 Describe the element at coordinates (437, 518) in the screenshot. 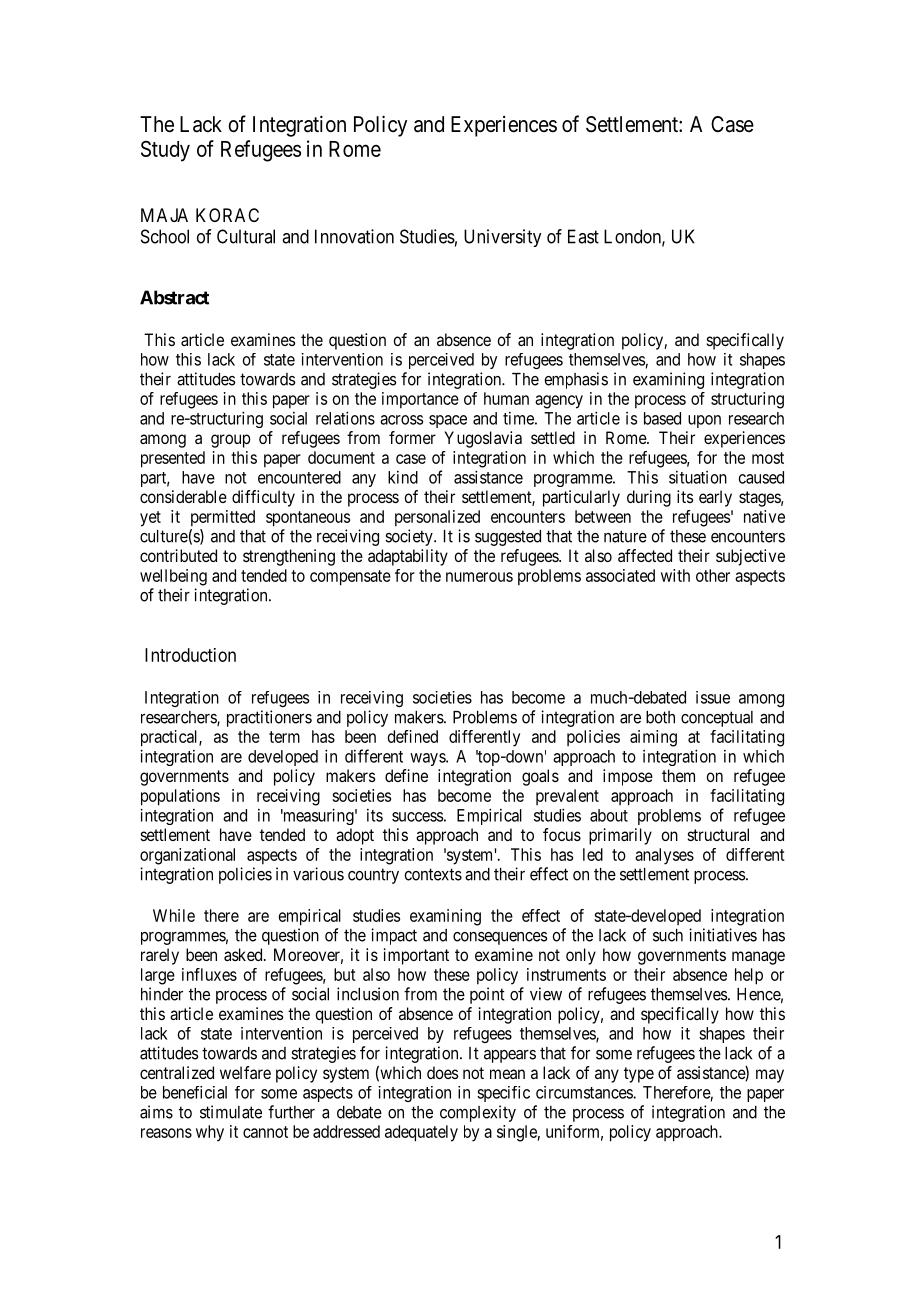

I see `personalized` at that location.
